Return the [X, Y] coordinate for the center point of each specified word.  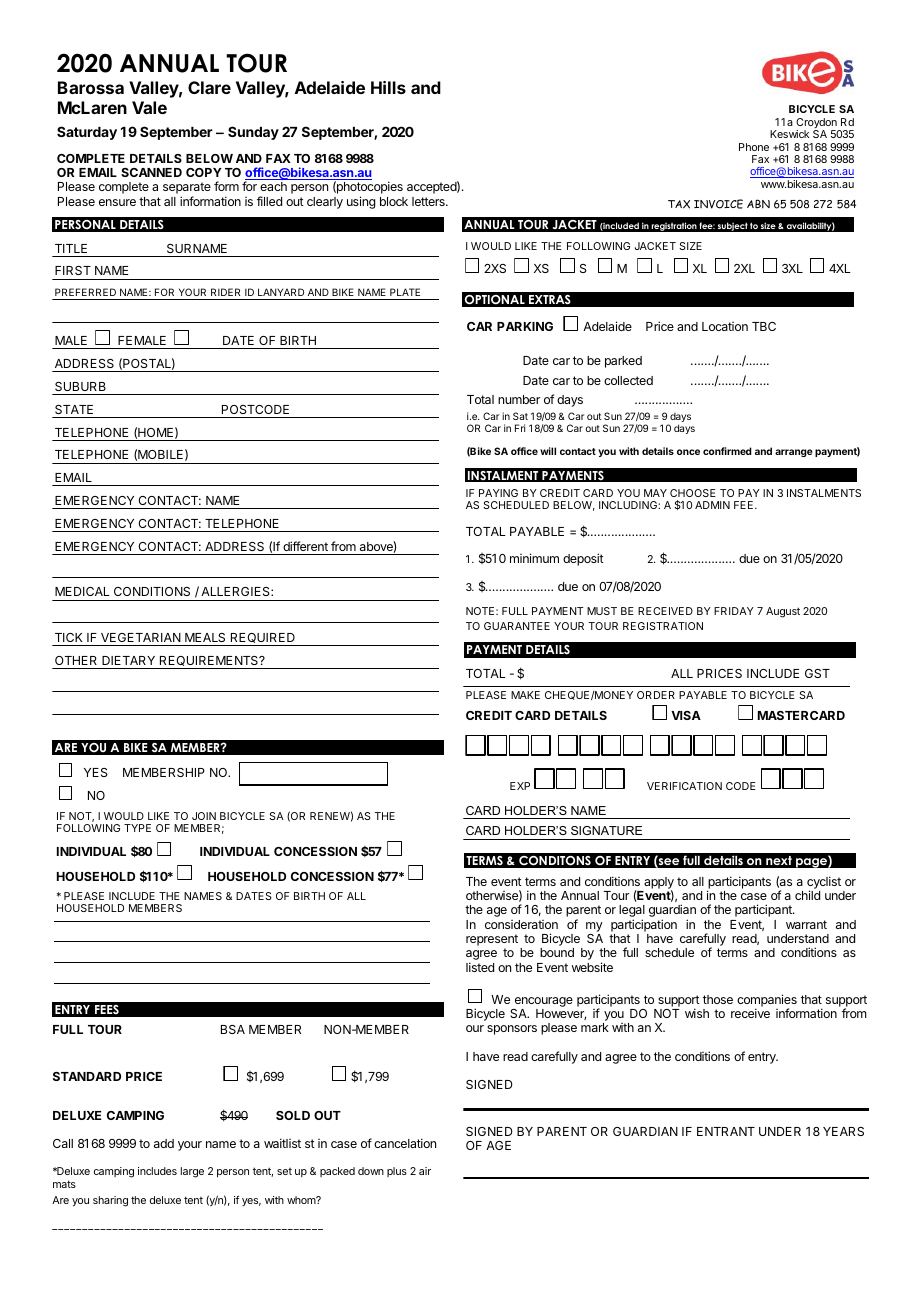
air [425, 1171]
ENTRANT [726, 1131]
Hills [388, 87]
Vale [149, 107]
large [192, 1172]
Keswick [789, 134]
